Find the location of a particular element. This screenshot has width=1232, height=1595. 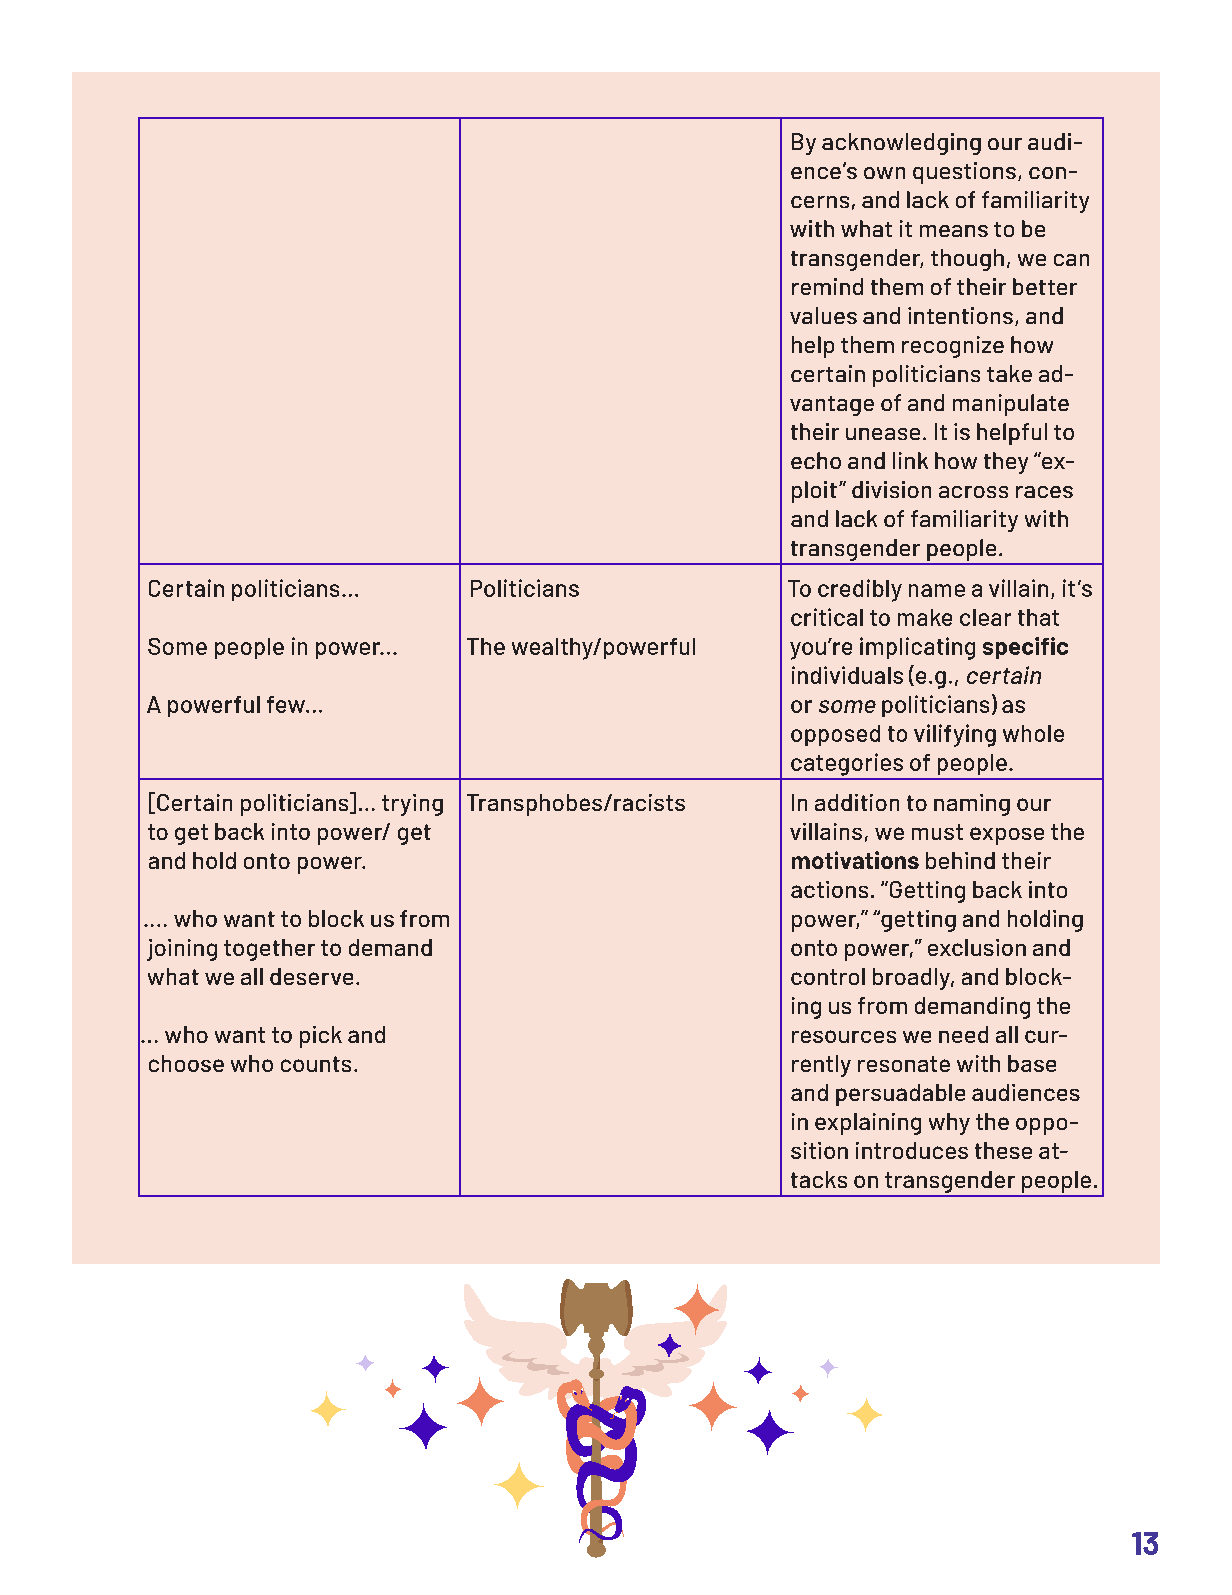

echo is located at coordinates (816, 460).
